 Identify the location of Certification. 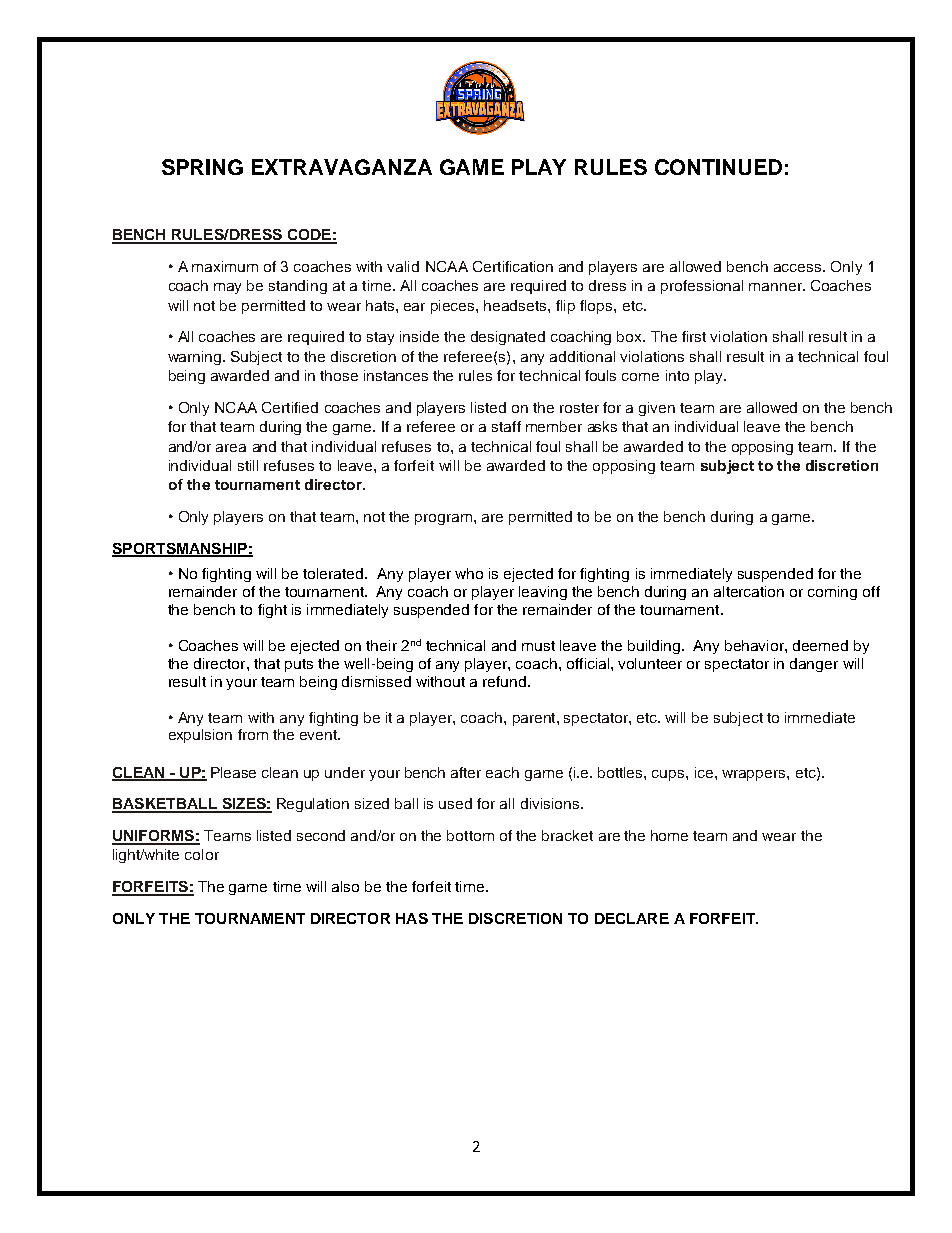
(513, 266).
